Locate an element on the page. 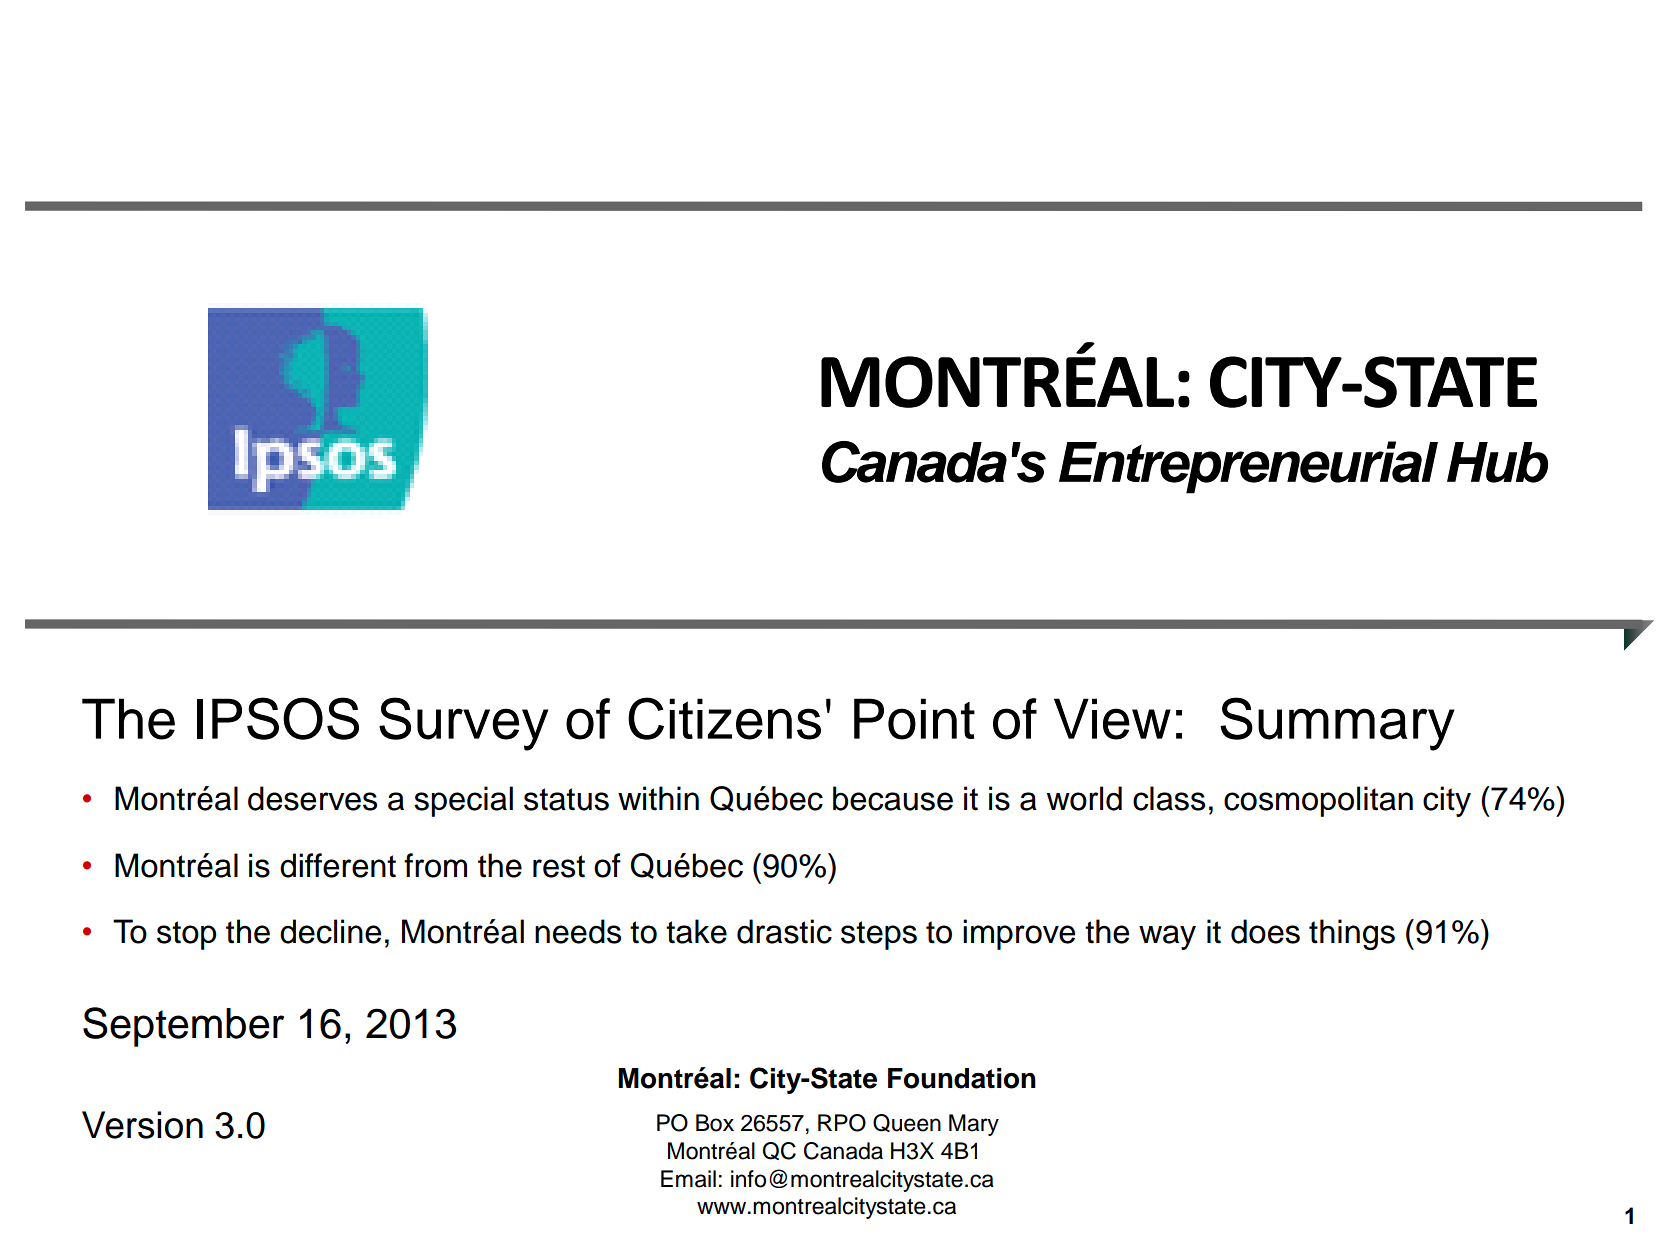 This image has height=1248, width=1663. things is located at coordinates (1352, 934).
